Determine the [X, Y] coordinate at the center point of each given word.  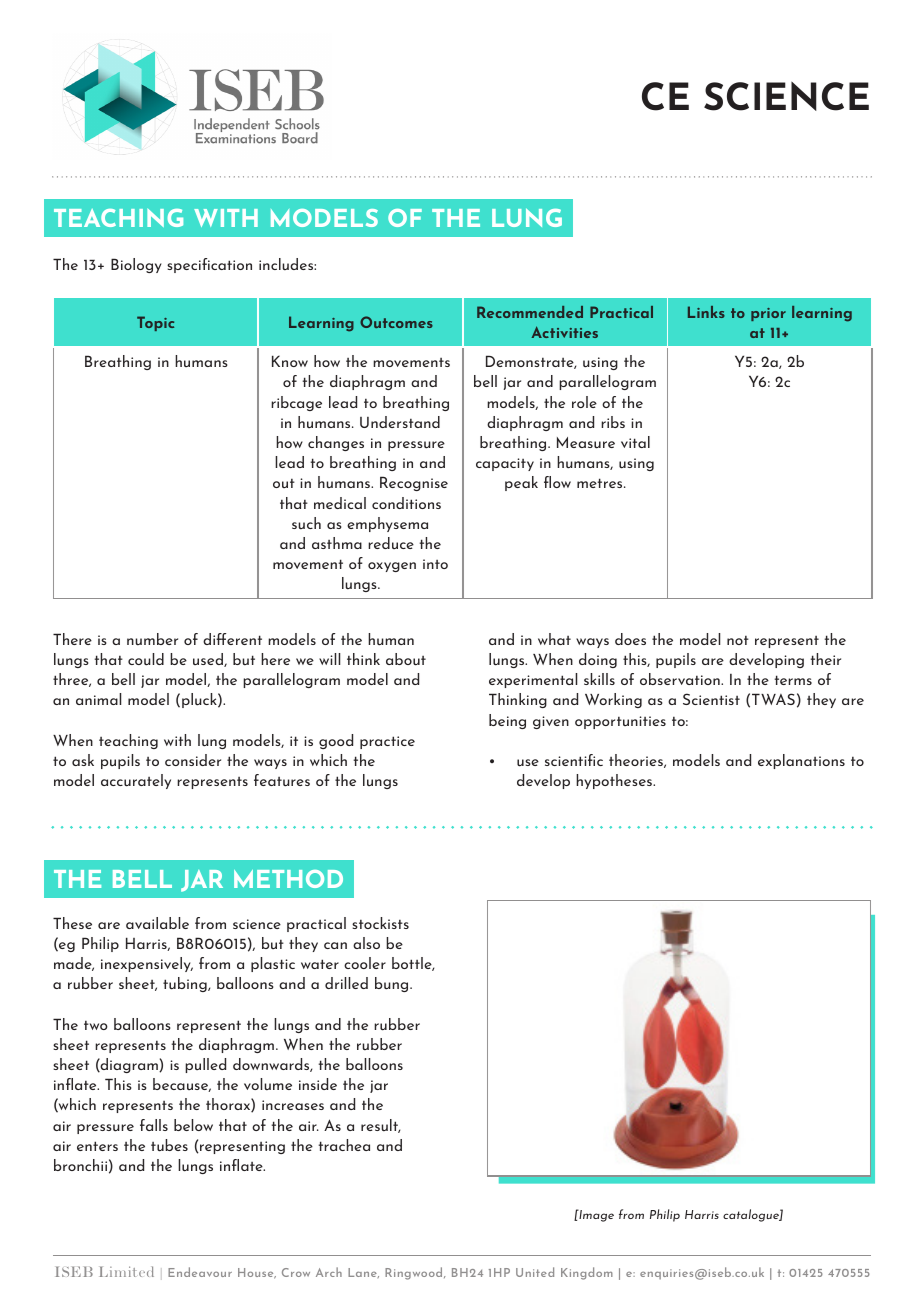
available [157, 923]
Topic [155, 323]
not [738, 640]
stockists [380, 923]
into [435, 564]
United [535, 1272]
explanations [801, 761]
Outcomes [396, 322]
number [152, 639]
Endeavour [200, 1272]
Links [706, 312]
